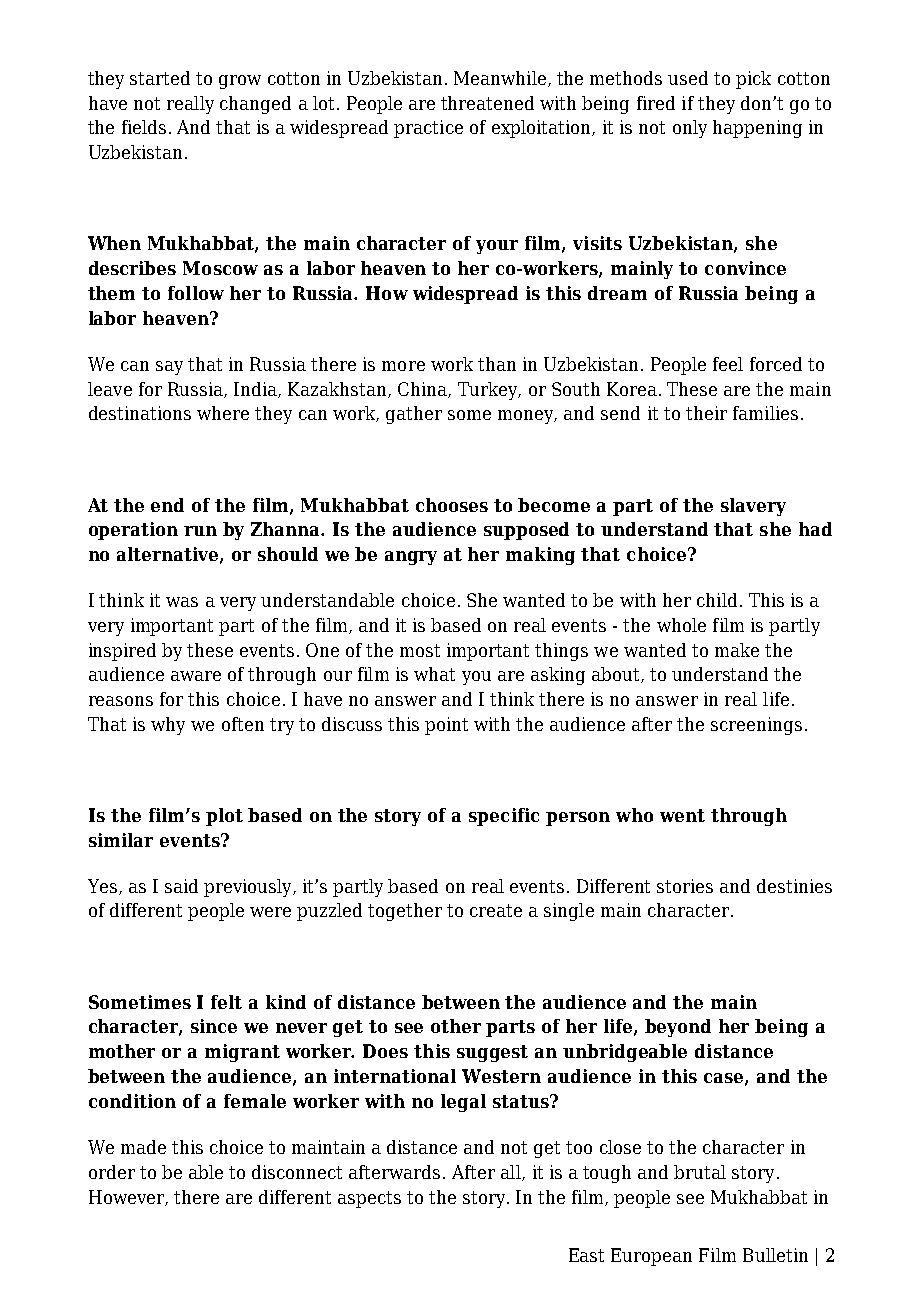 This screenshot has width=924, height=1308. What do you see at coordinates (757, 129) in the screenshot?
I see `happening` at bounding box center [757, 129].
